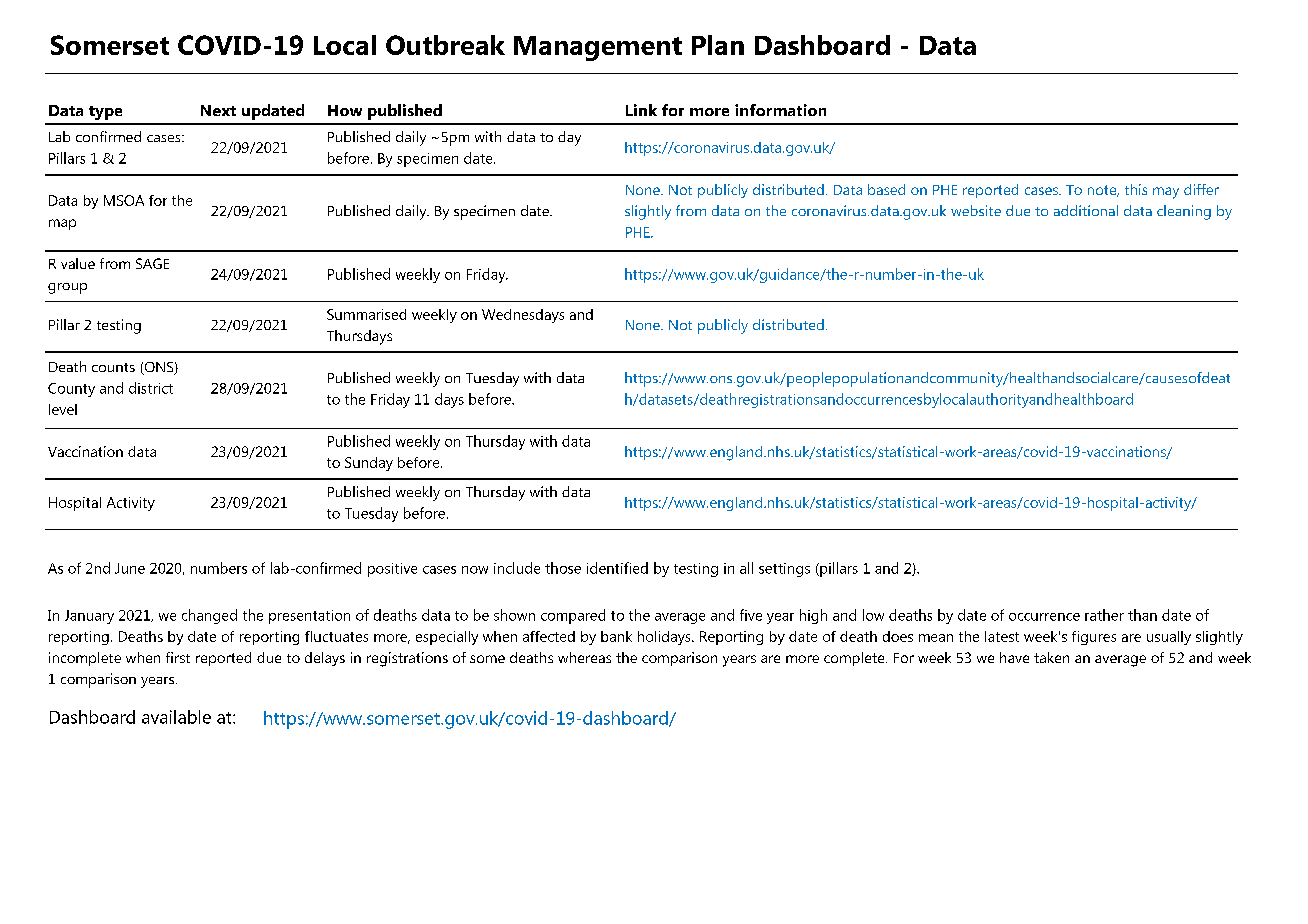 The height and width of the image is (924, 1308). What do you see at coordinates (151, 388) in the image?
I see `district` at bounding box center [151, 388].
